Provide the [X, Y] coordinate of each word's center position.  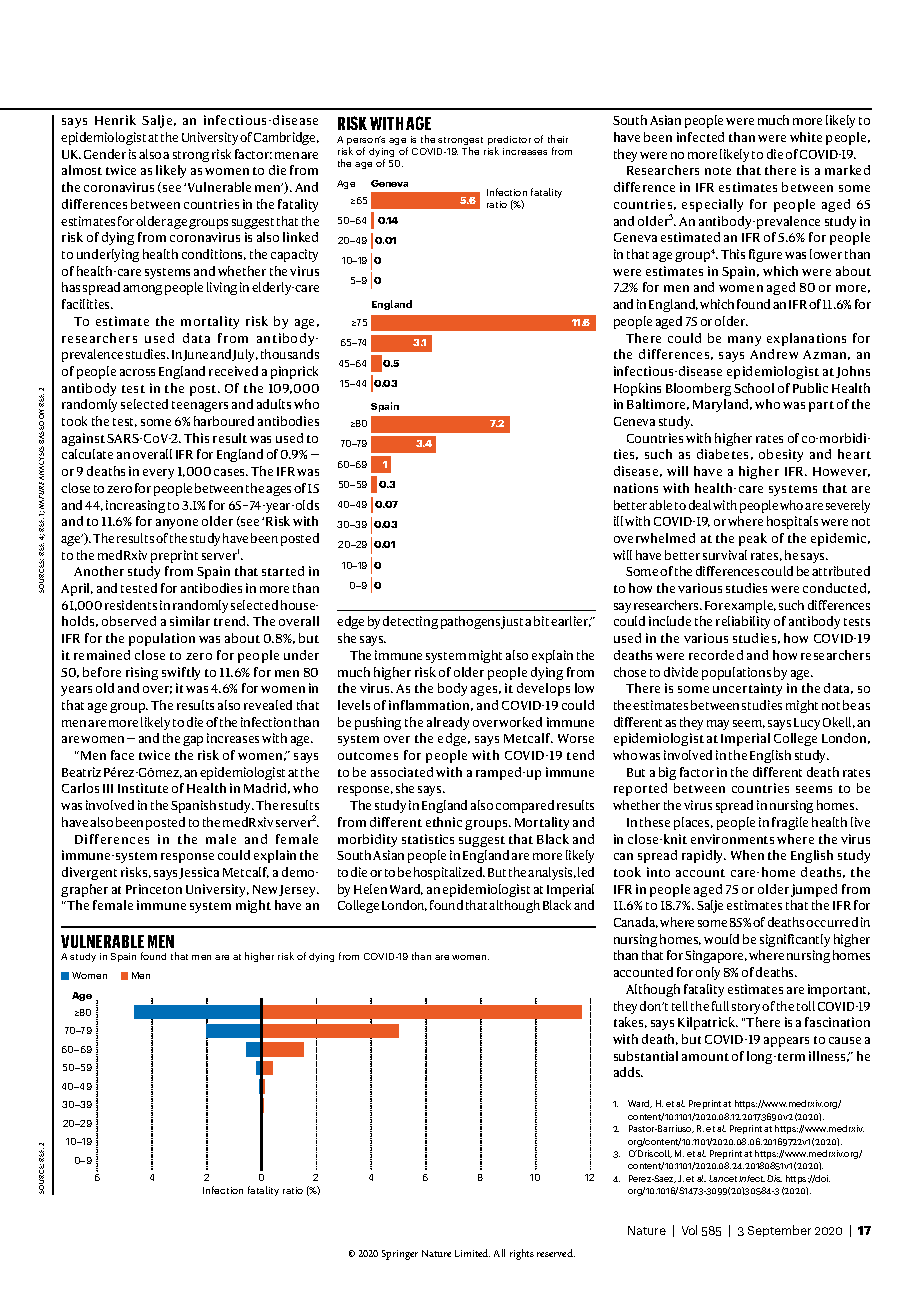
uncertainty [747, 689]
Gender [105, 154]
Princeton [154, 889]
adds [628, 1072]
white [806, 137]
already [448, 723]
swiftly [181, 673]
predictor [509, 140]
